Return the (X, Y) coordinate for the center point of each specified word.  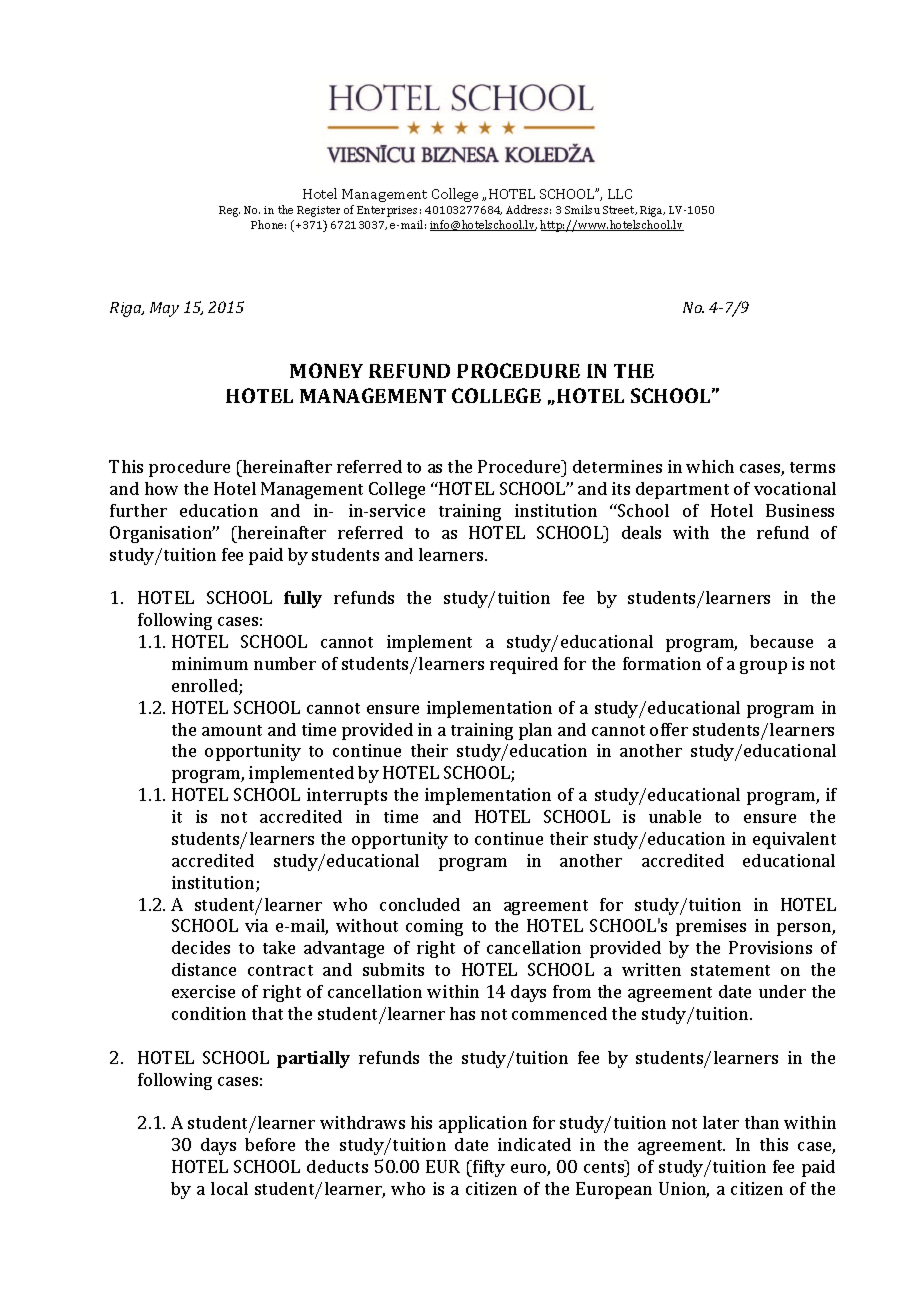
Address (528, 209)
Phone (268, 224)
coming (434, 927)
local (229, 1188)
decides (201, 947)
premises (711, 927)
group (763, 667)
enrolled (206, 687)
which (710, 466)
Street (620, 210)
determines (617, 466)
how (161, 488)
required (524, 665)
